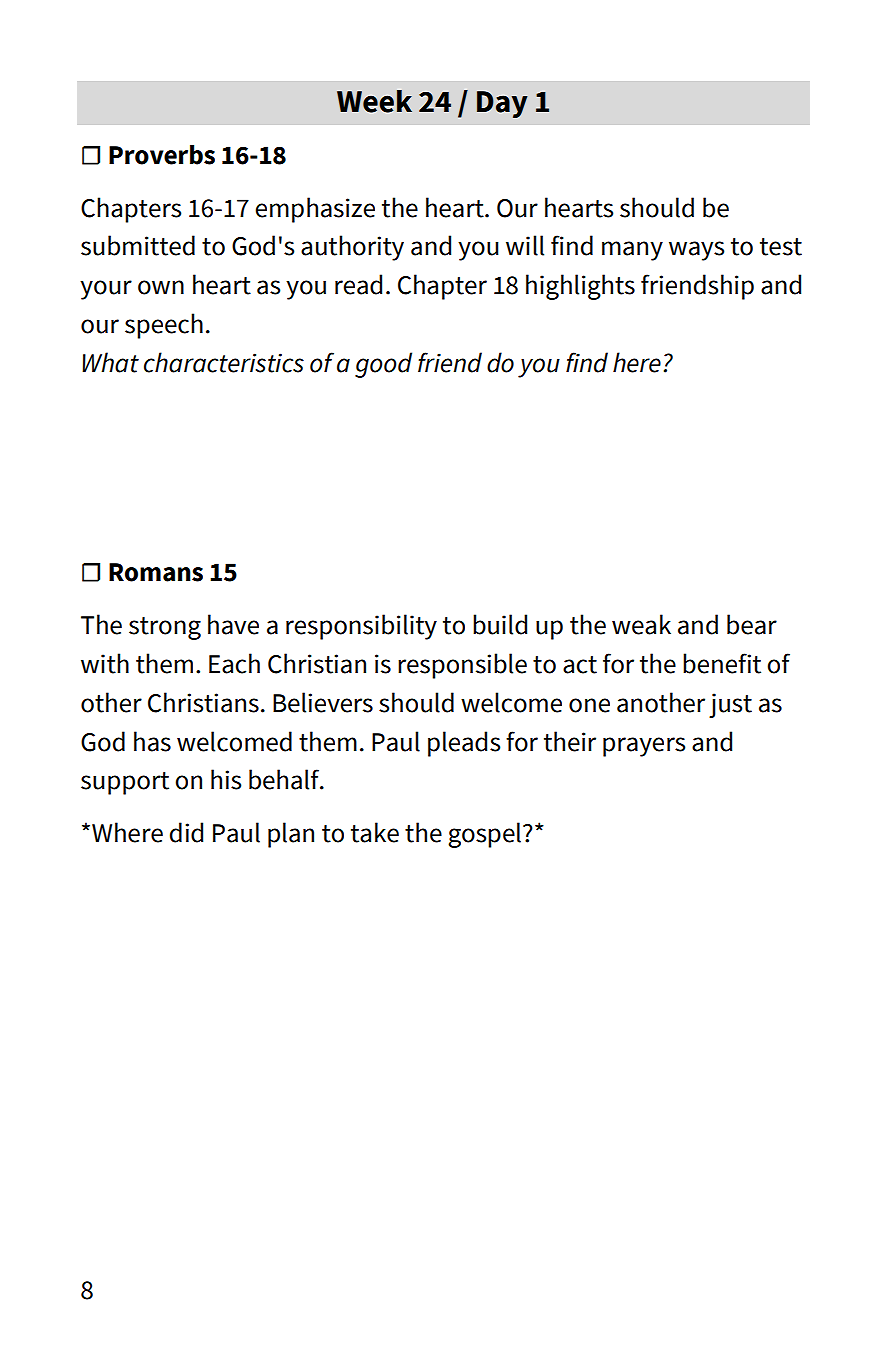 Image resolution: width=887 pixels, height=1372 pixels. What do you see at coordinates (358, 284) in the screenshot?
I see `read` at bounding box center [358, 284].
